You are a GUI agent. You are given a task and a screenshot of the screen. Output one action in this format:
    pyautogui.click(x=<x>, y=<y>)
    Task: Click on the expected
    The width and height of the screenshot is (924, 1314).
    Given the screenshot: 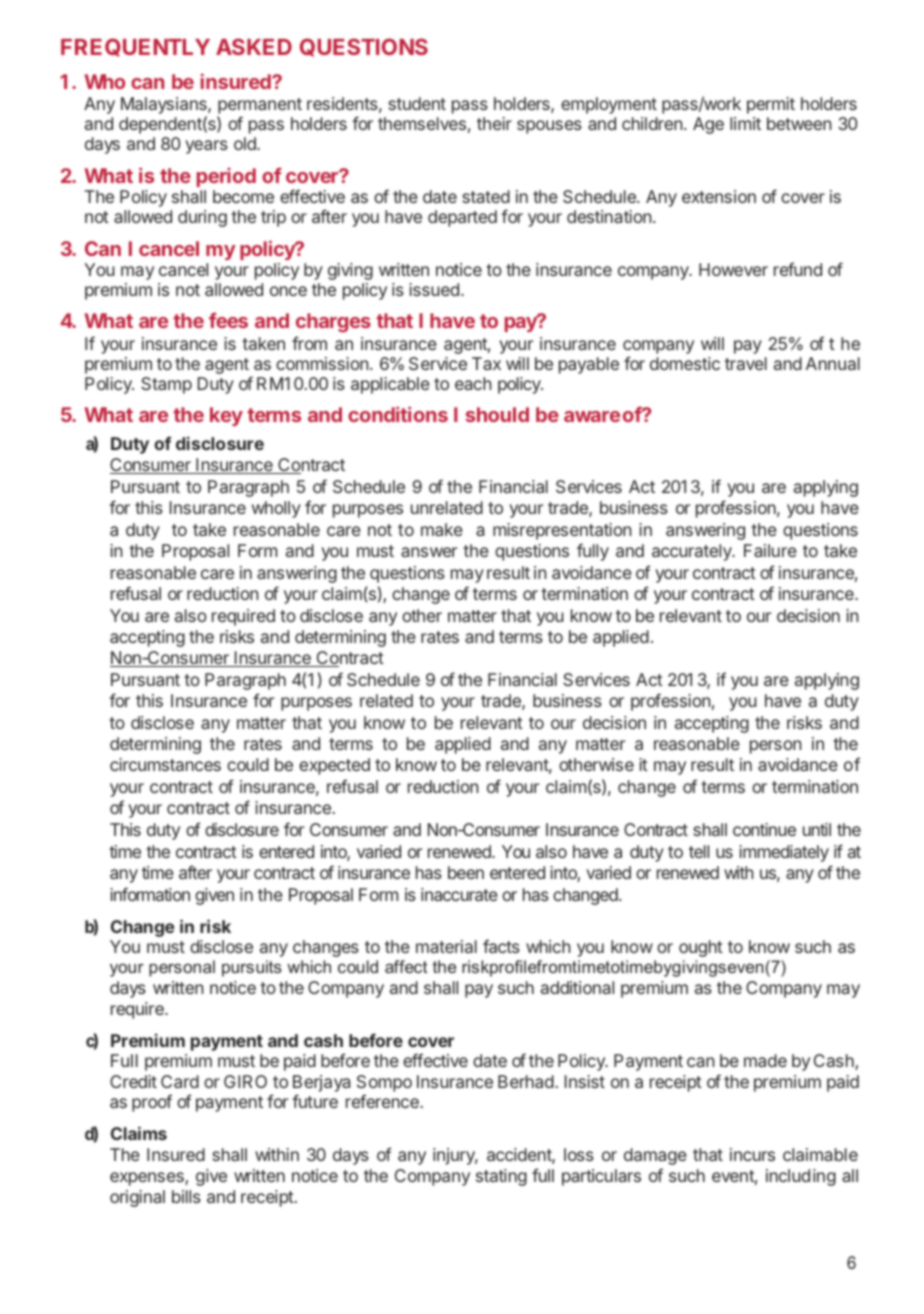 What is the action you would take?
    pyautogui.click(x=334, y=766)
